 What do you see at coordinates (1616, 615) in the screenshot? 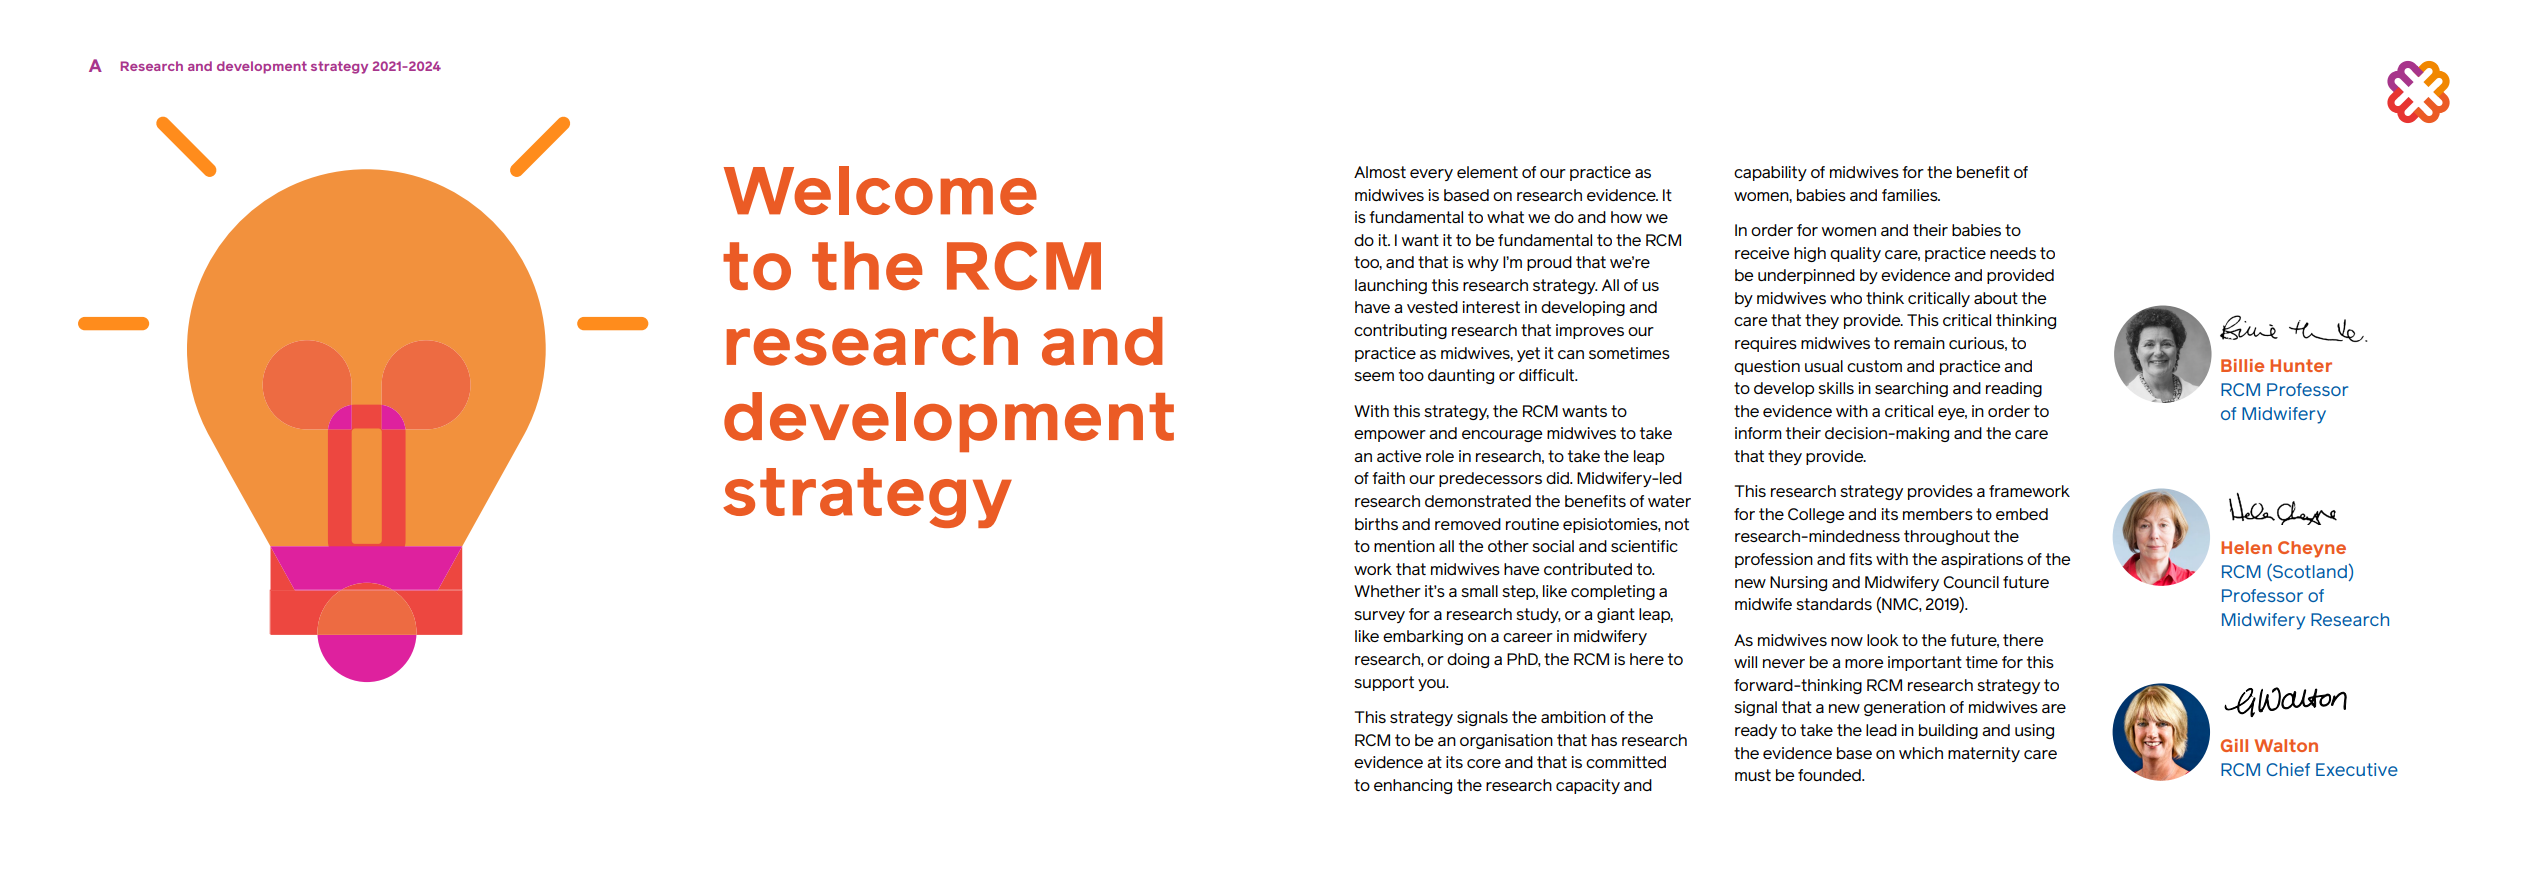
I see `giant` at bounding box center [1616, 615].
